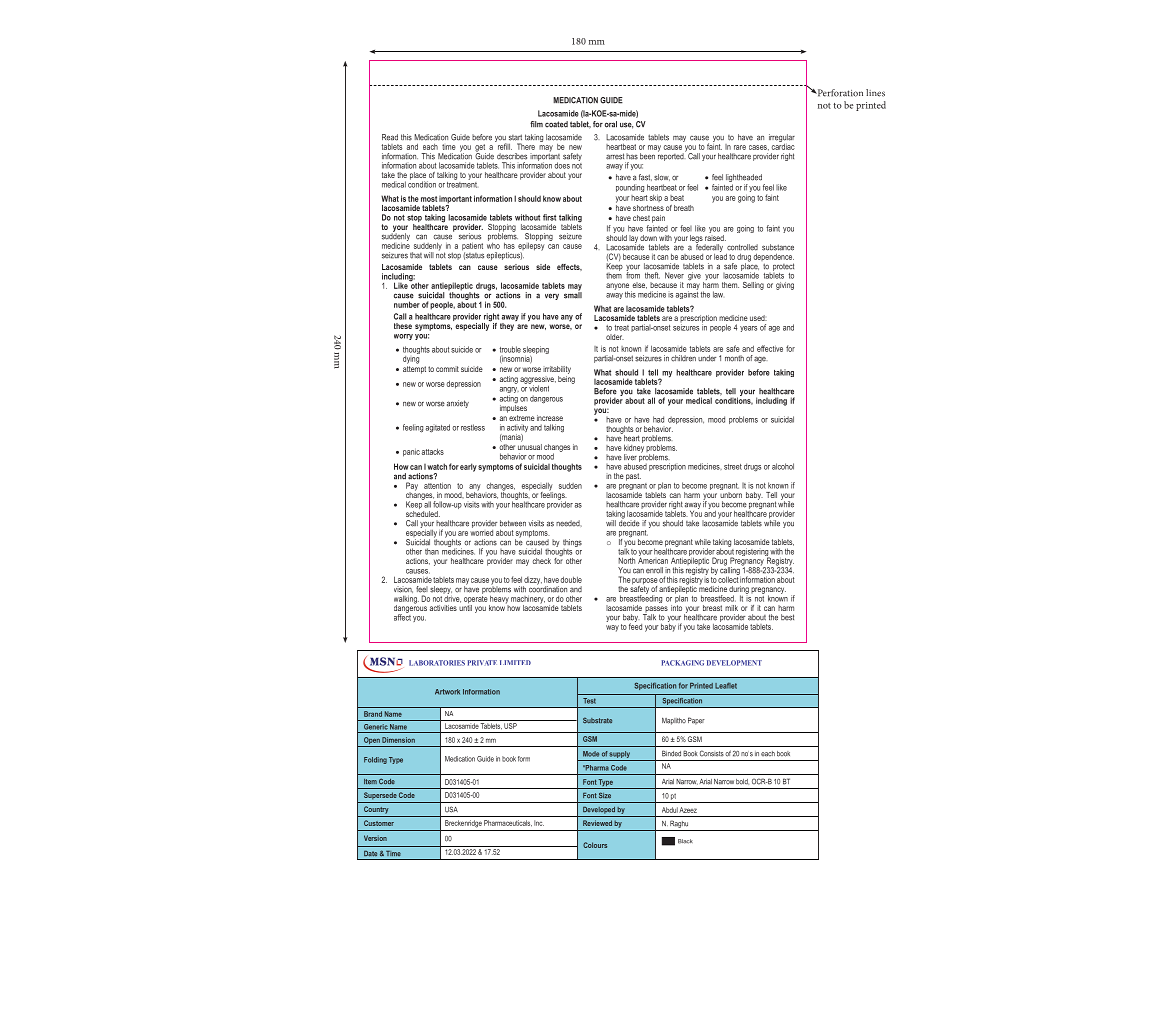 This page has width=1176, height=1012. What do you see at coordinates (783, 466) in the page?
I see `alcohol` at bounding box center [783, 466].
